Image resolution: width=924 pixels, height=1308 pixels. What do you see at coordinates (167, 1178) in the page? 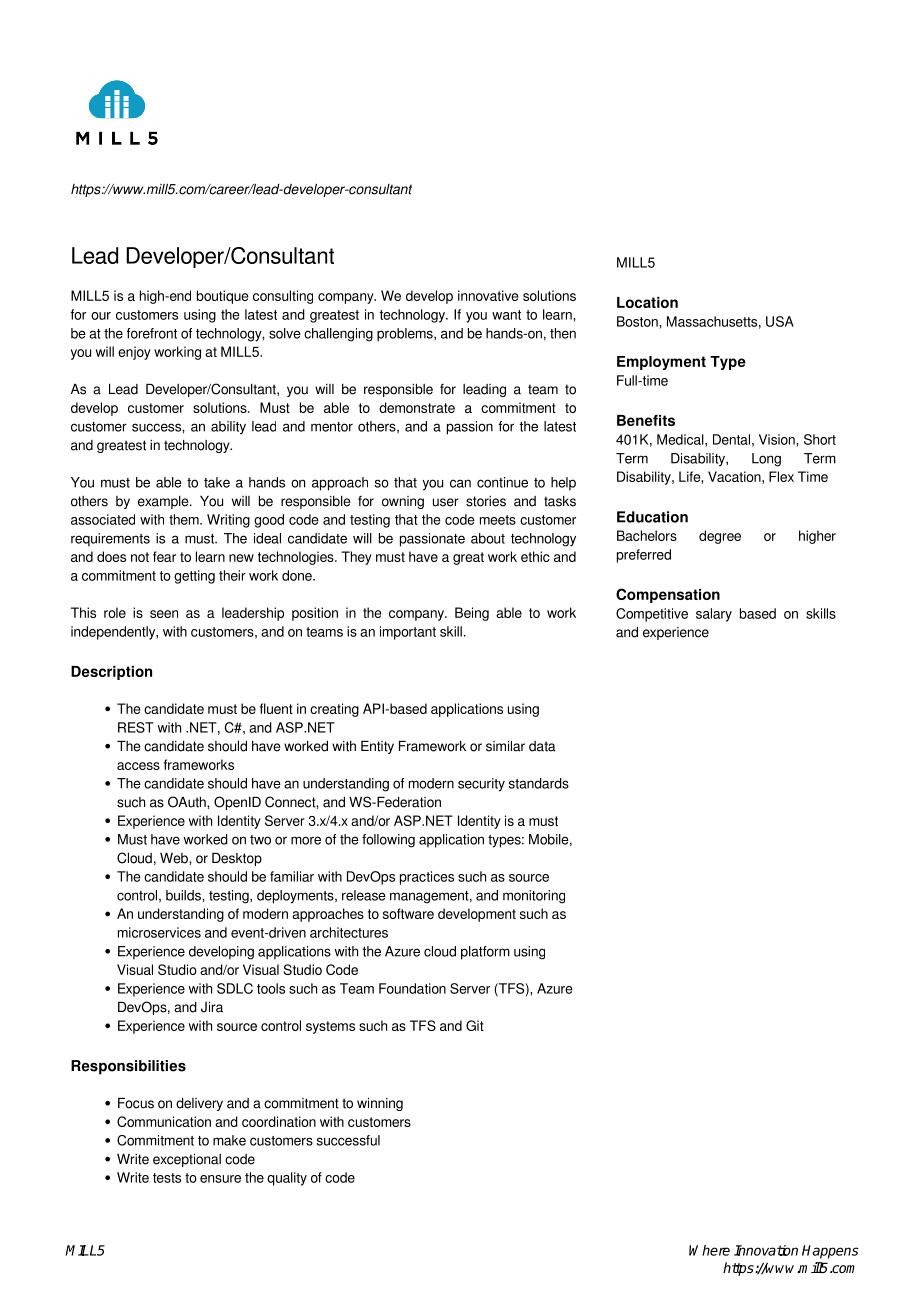
I see `tests` at bounding box center [167, 1178].
